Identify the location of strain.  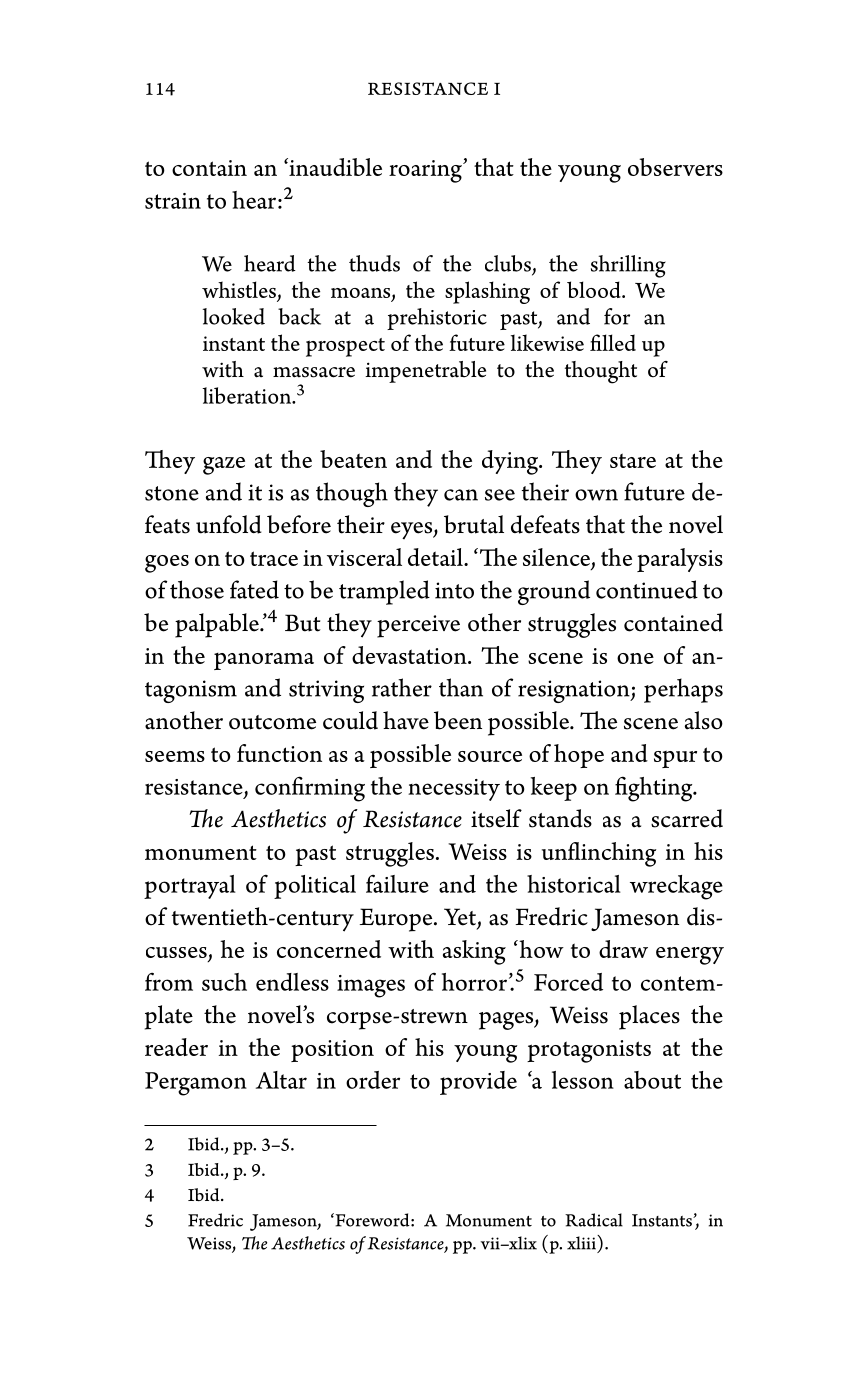
(173, 201).
